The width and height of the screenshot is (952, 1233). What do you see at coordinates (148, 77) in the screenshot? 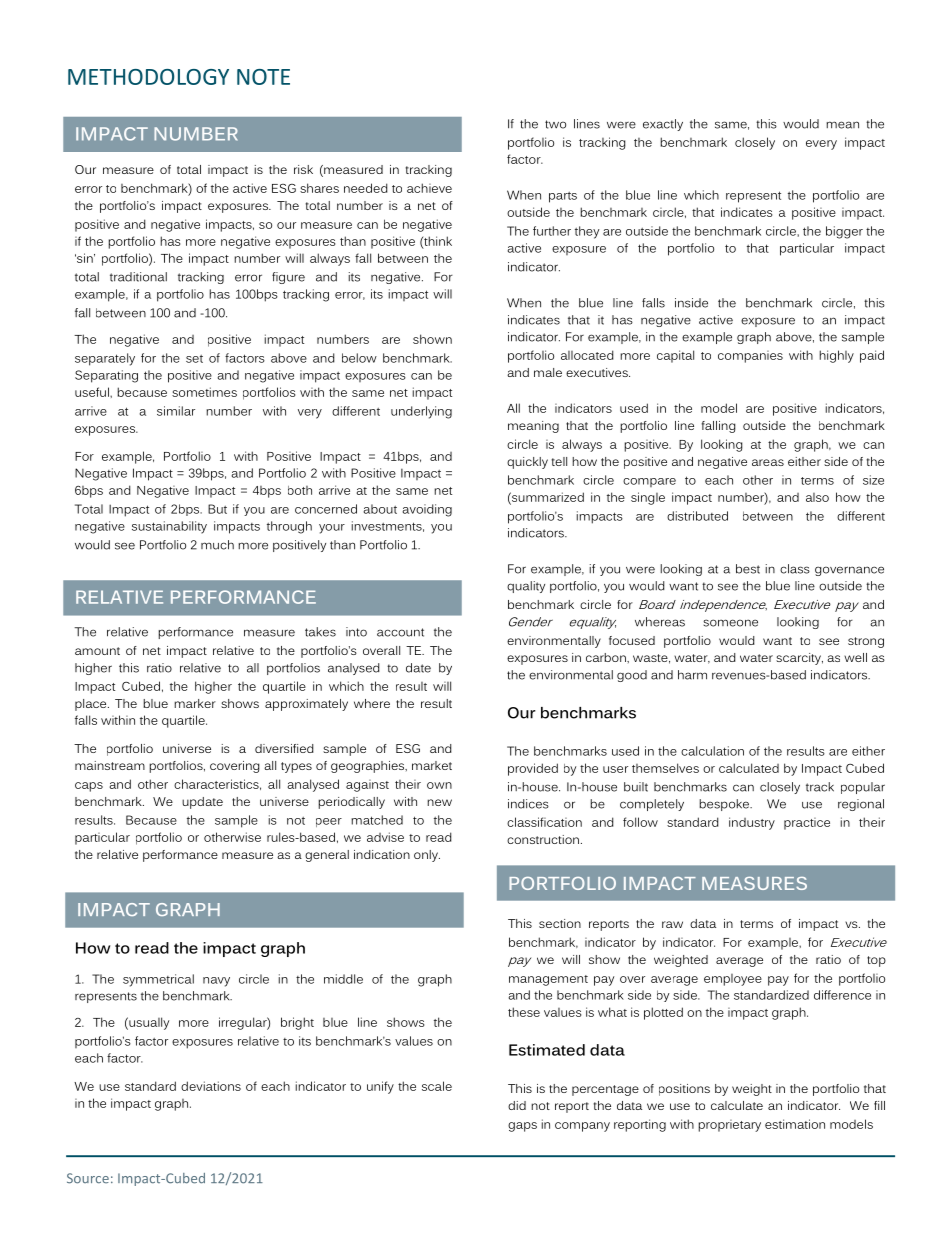
I see `METHODOLOGY` at bounding box center [148, 77].
